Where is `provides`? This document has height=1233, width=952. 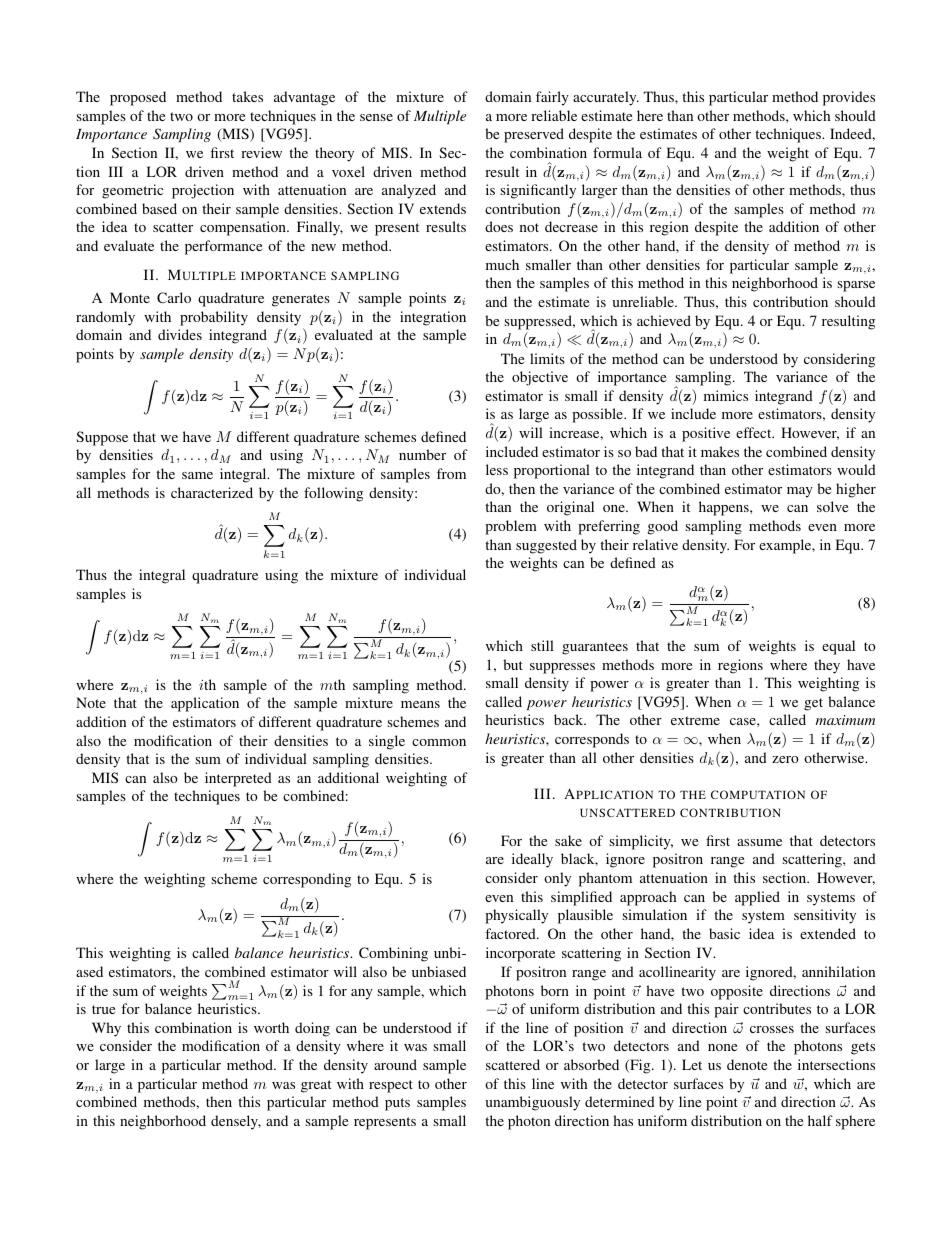
provides is located at coordinates (849, 98).
